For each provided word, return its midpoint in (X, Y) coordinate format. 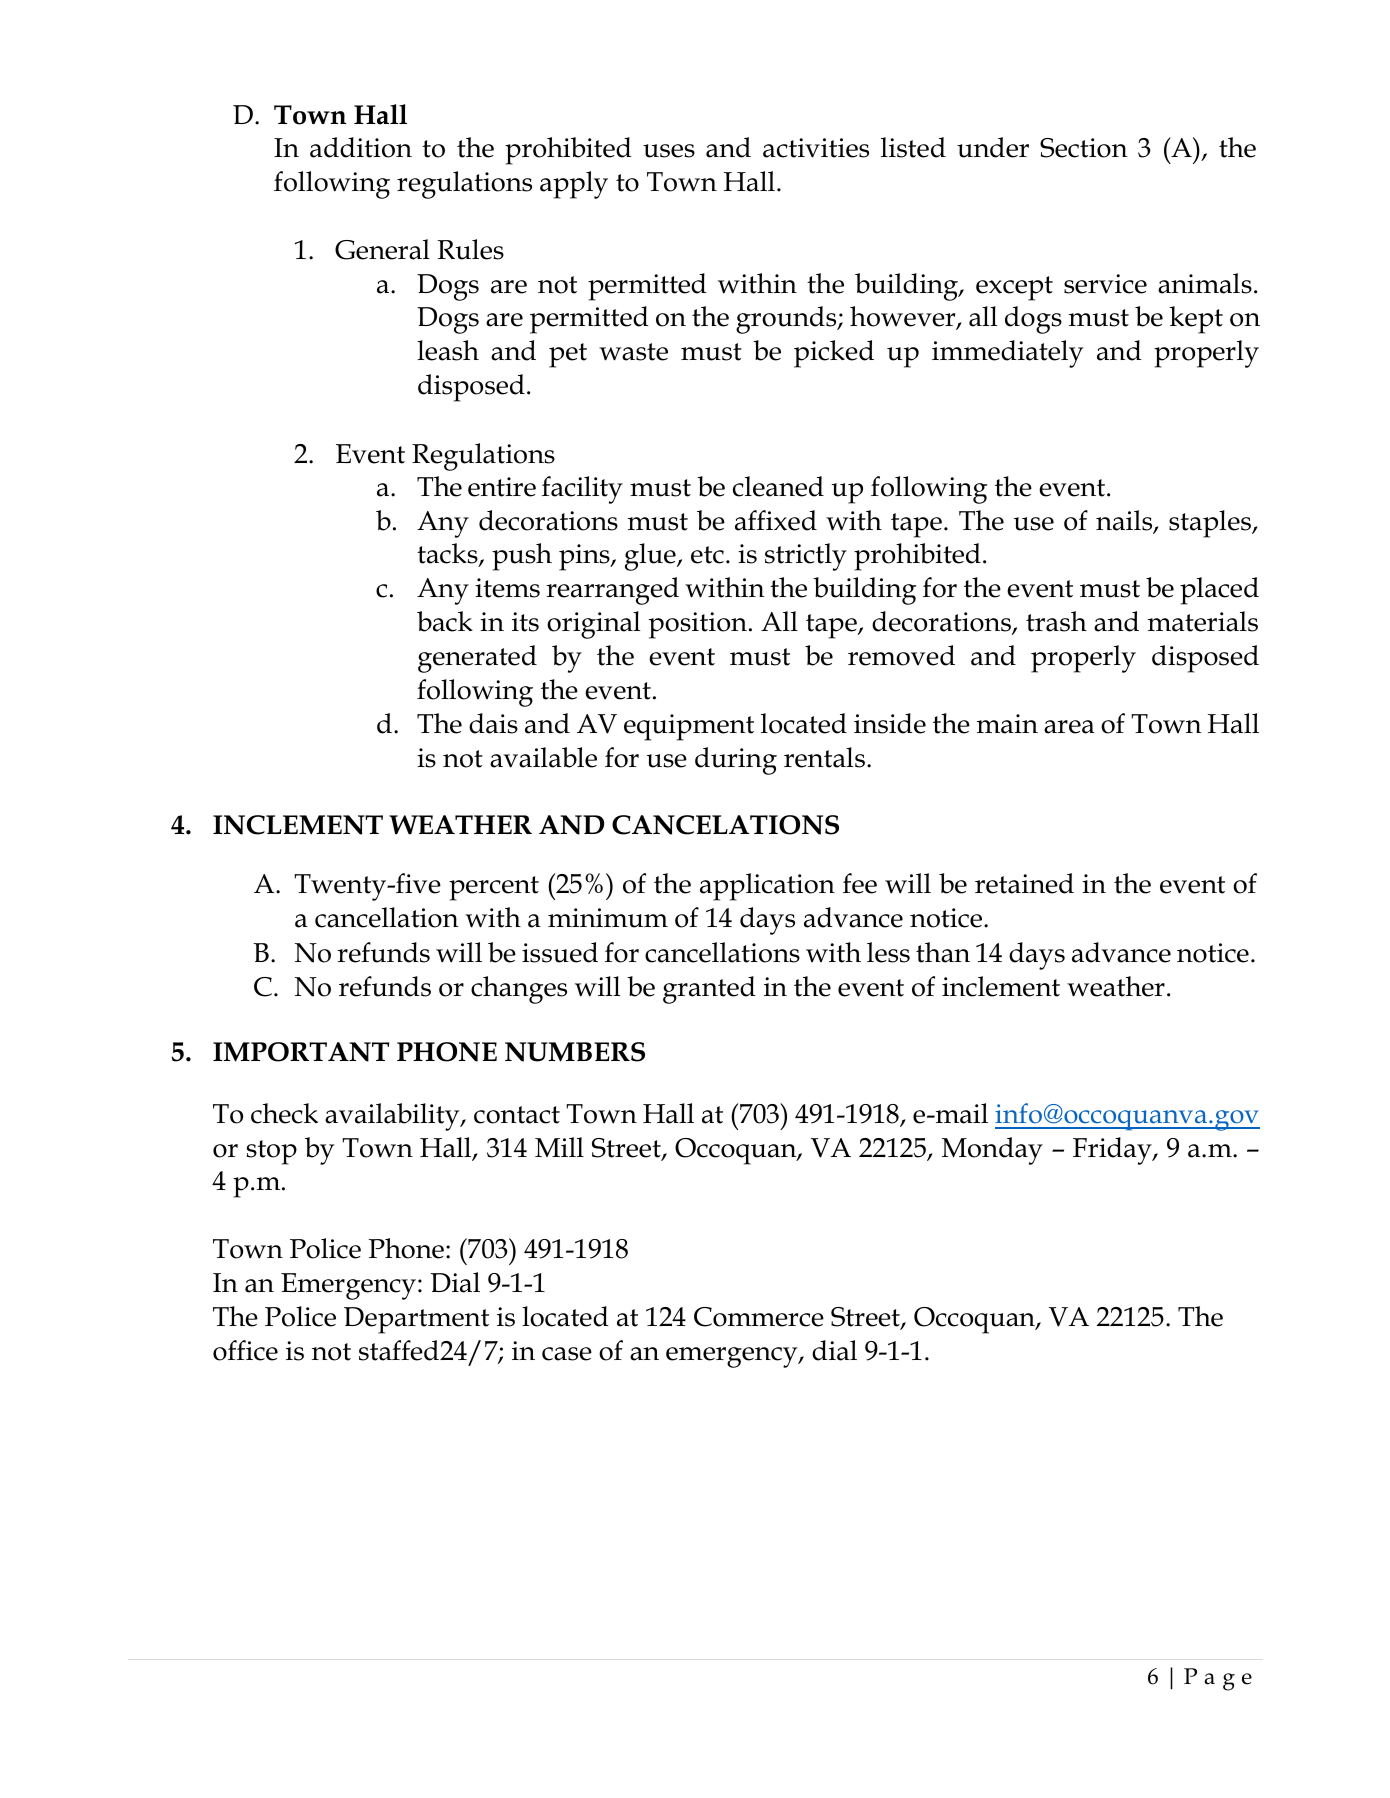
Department (416, 1320)
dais (493, 723)
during (736, 761)
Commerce (759, 1317)
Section (1084, 148)
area (1069, 727)
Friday (1113, 1151)
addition (361, 147)
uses (669, 151)
